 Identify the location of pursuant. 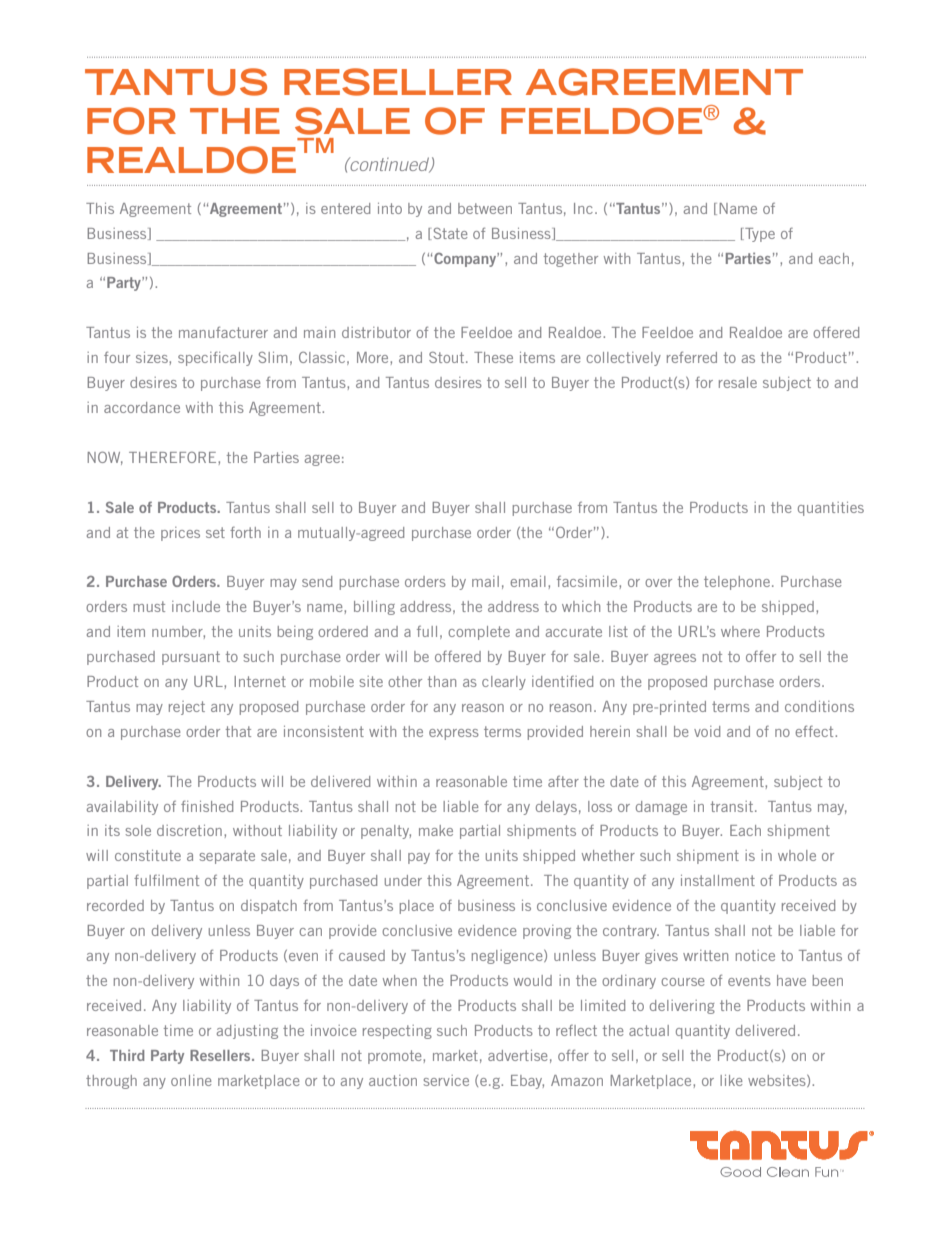
(191, 658).
